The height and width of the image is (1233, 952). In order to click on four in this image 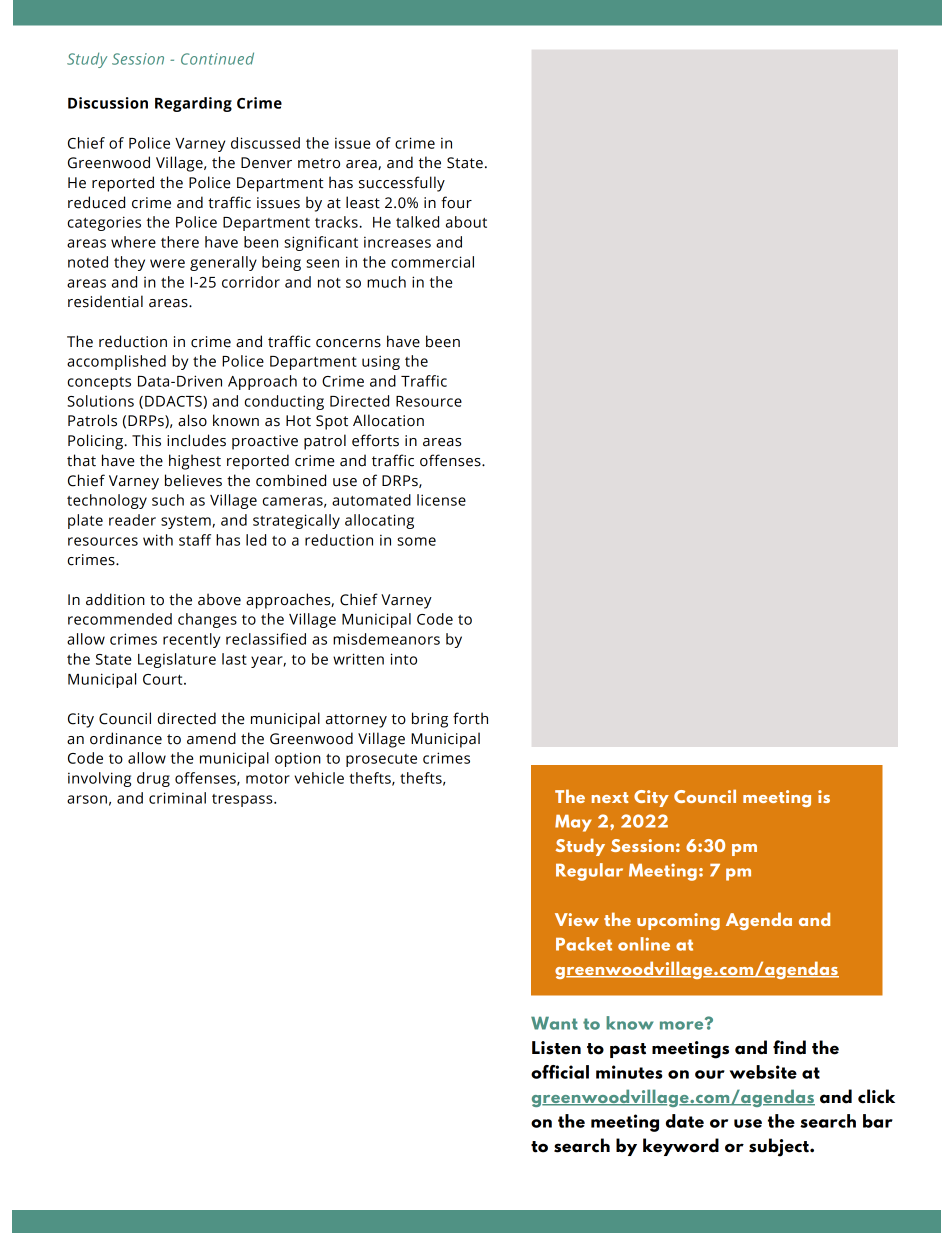, I will do `click(456, 202)`.
